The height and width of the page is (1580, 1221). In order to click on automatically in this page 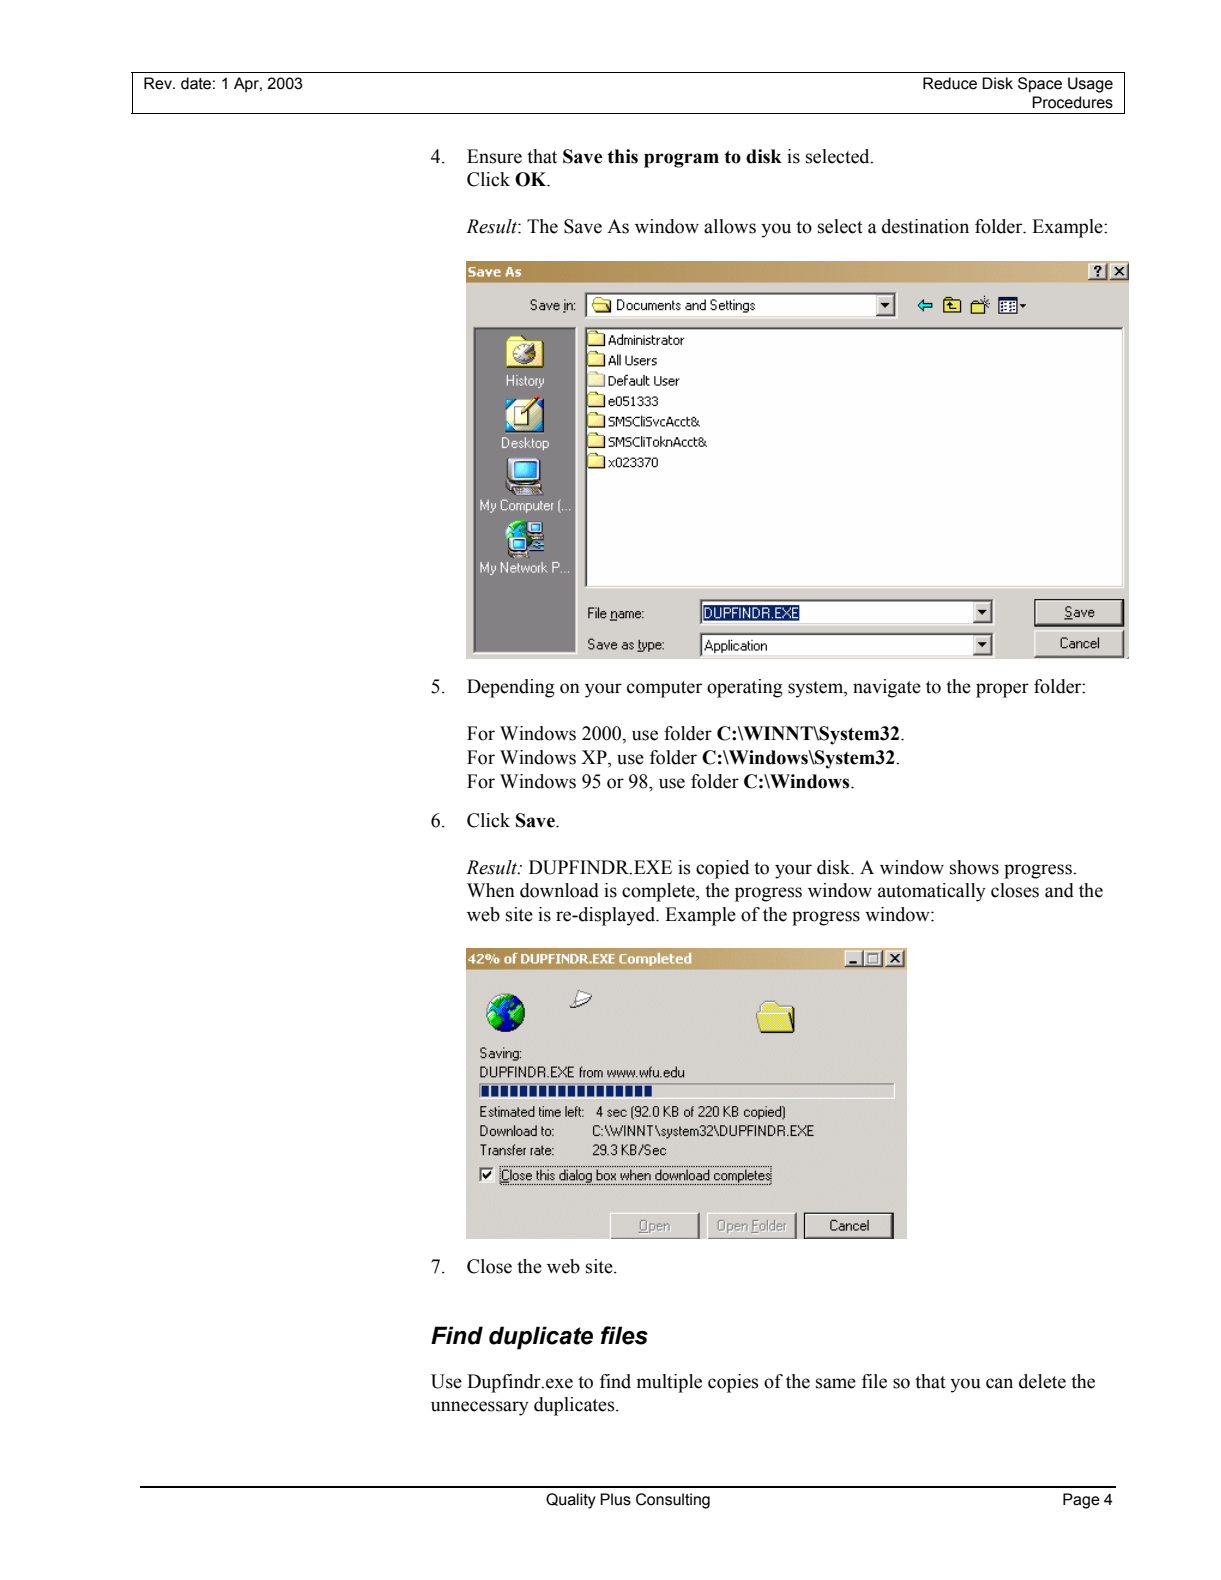, I will do `click(932, 892)`.
